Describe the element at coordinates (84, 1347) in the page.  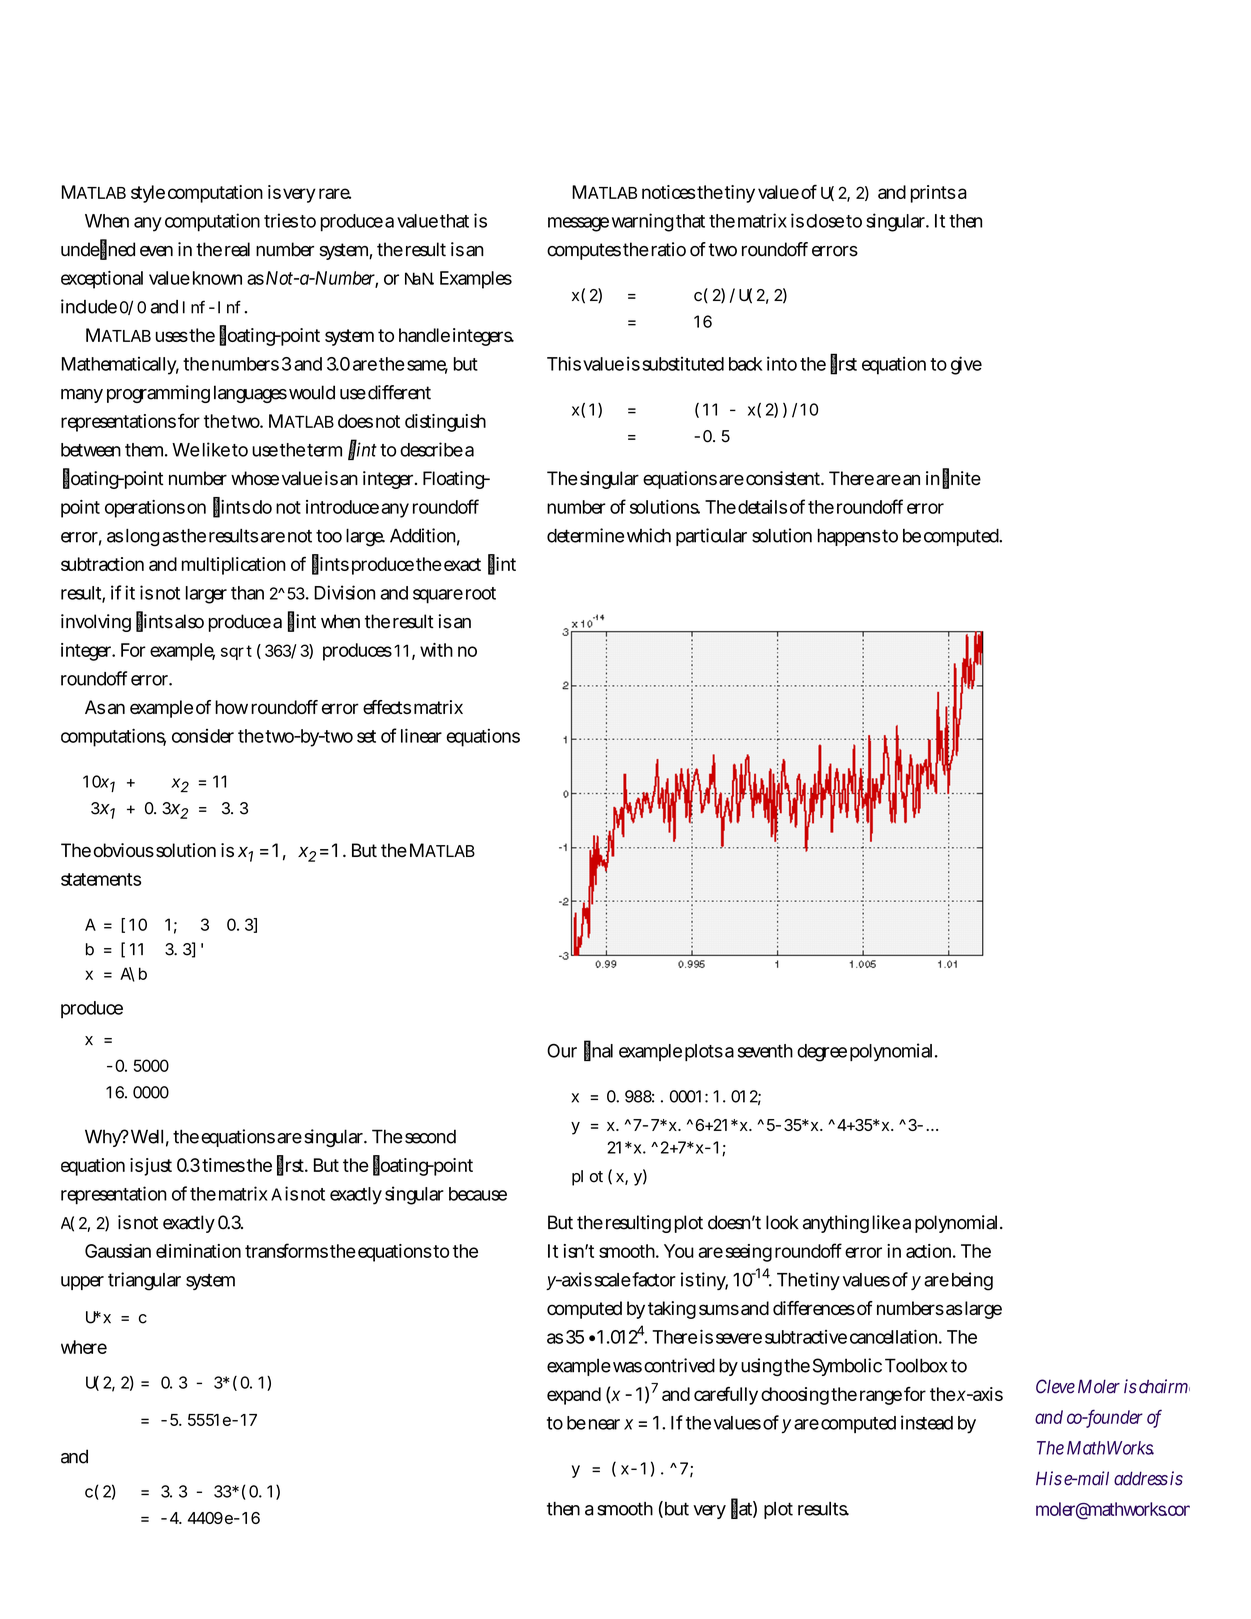
I see `where` at that location.
